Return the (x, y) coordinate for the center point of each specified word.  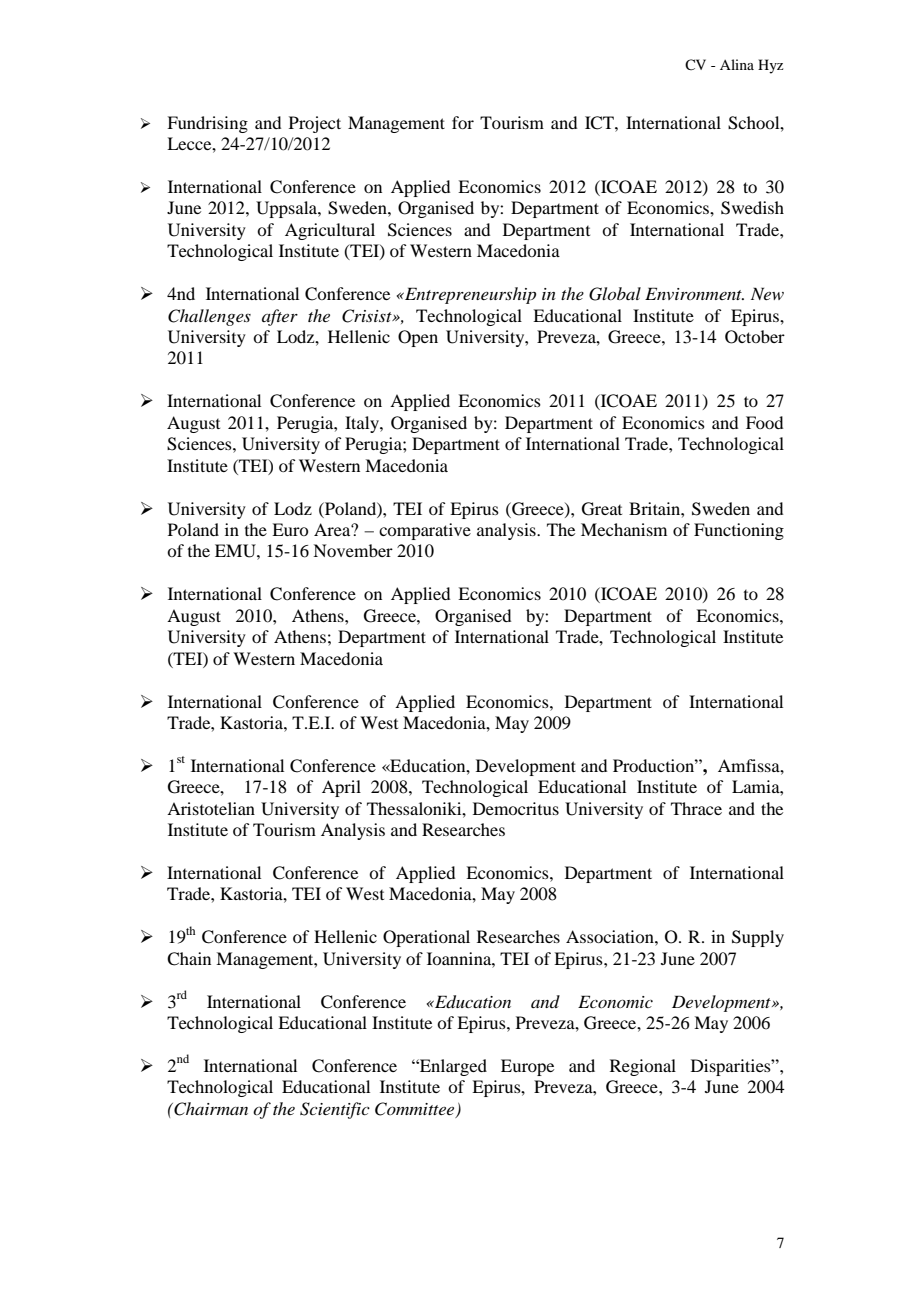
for (463, 122)
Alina (737, 64)
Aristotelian (211, 808)
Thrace (696, 808)
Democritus (516, 808)
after (280, 317)
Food (764, 422)
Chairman (210, 1109)
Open (418, 338)
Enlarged (452, 1067)
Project (315, 124)
